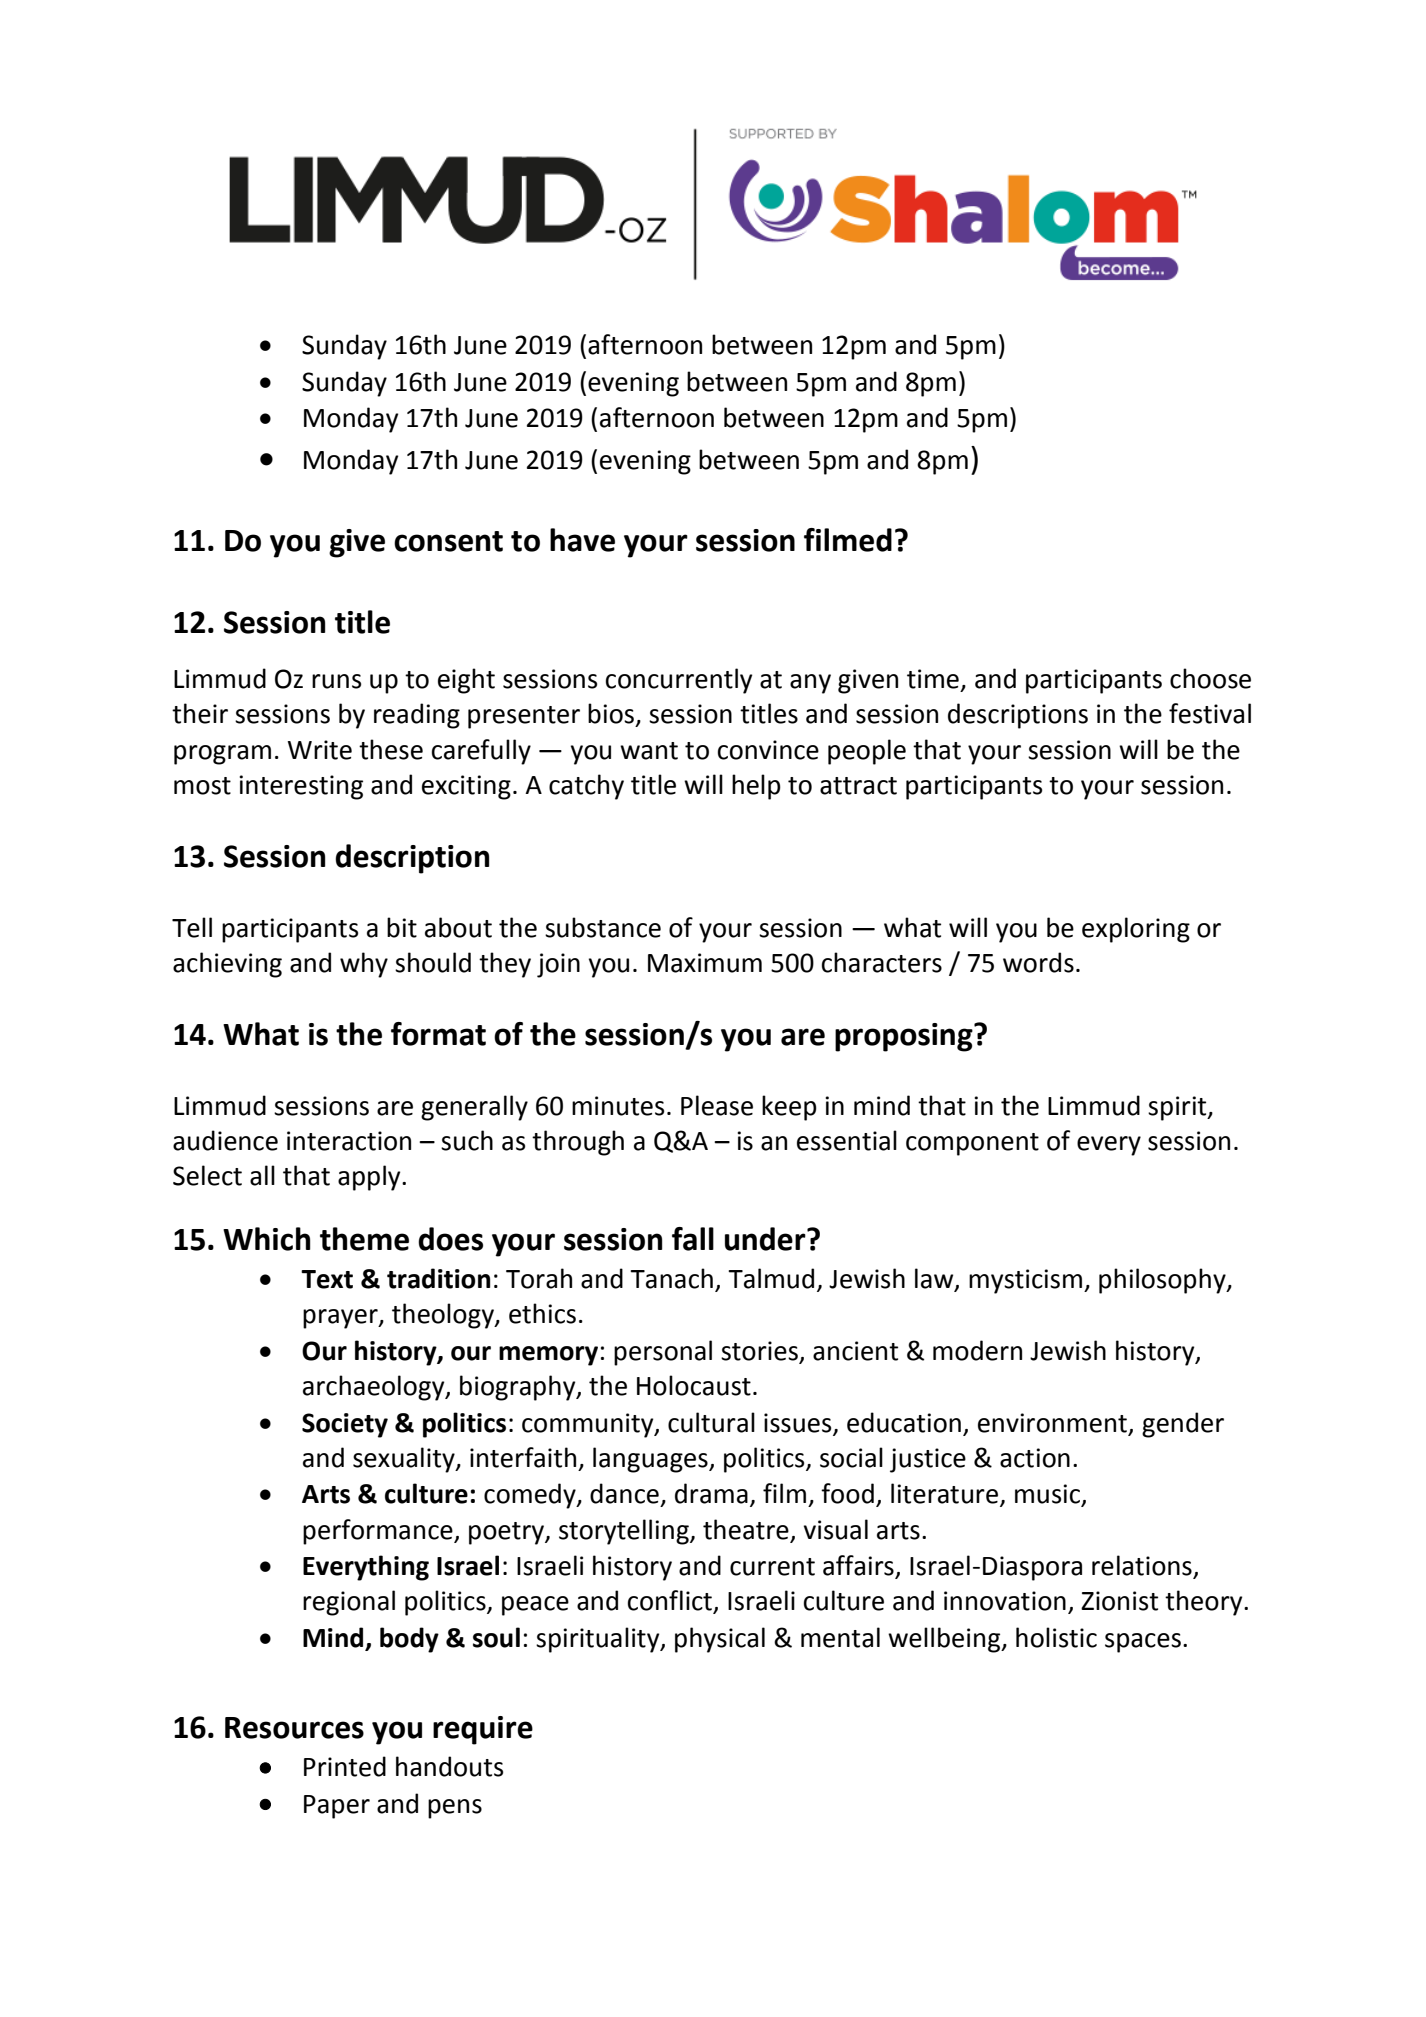  Describe the element at coordinates (345, 1766) in the image. I see `Printed` at that location.
